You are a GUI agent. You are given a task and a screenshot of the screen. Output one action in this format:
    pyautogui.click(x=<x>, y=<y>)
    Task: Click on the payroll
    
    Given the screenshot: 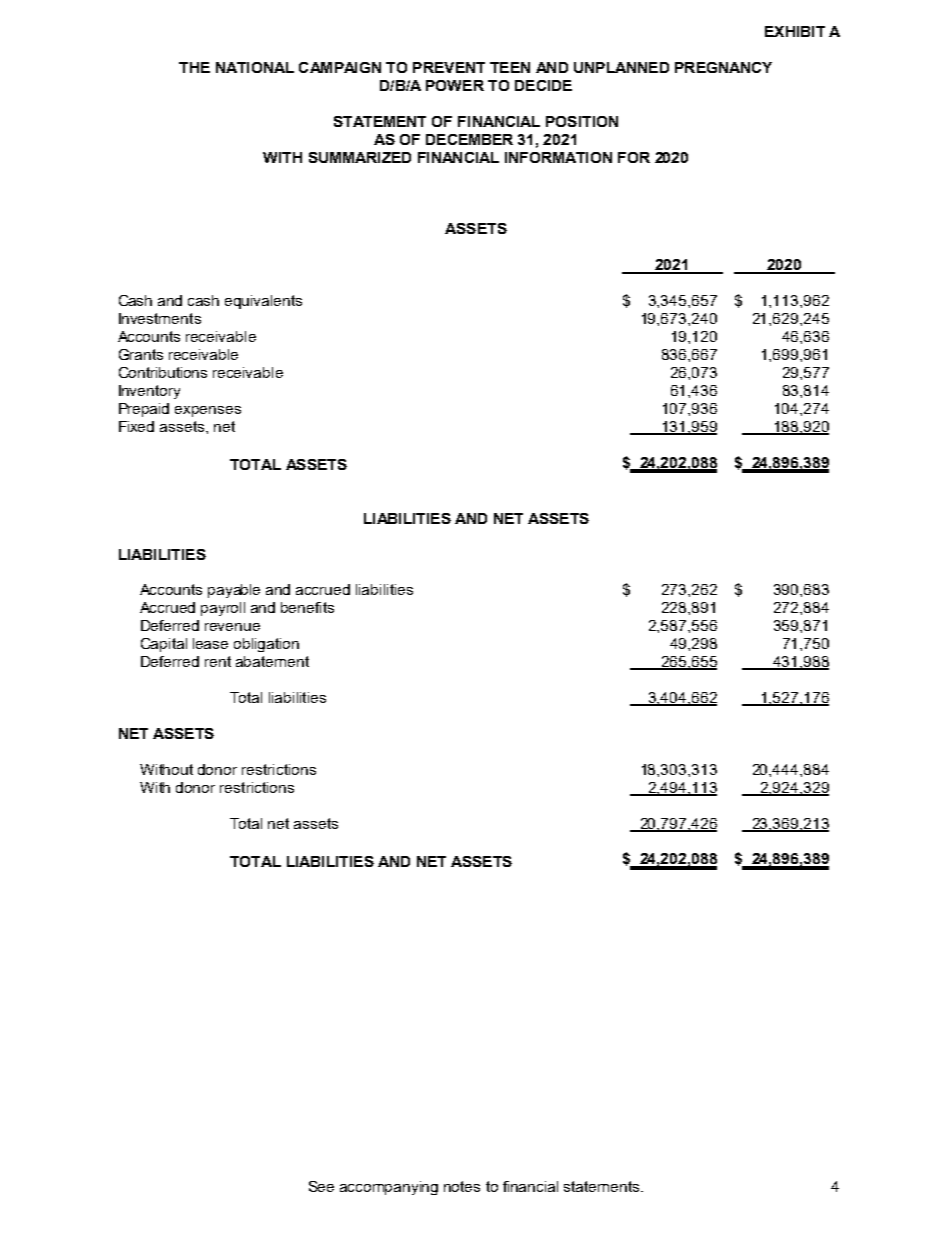 What is the action you would take?
    pyautogui.click(x=223, y=609)
